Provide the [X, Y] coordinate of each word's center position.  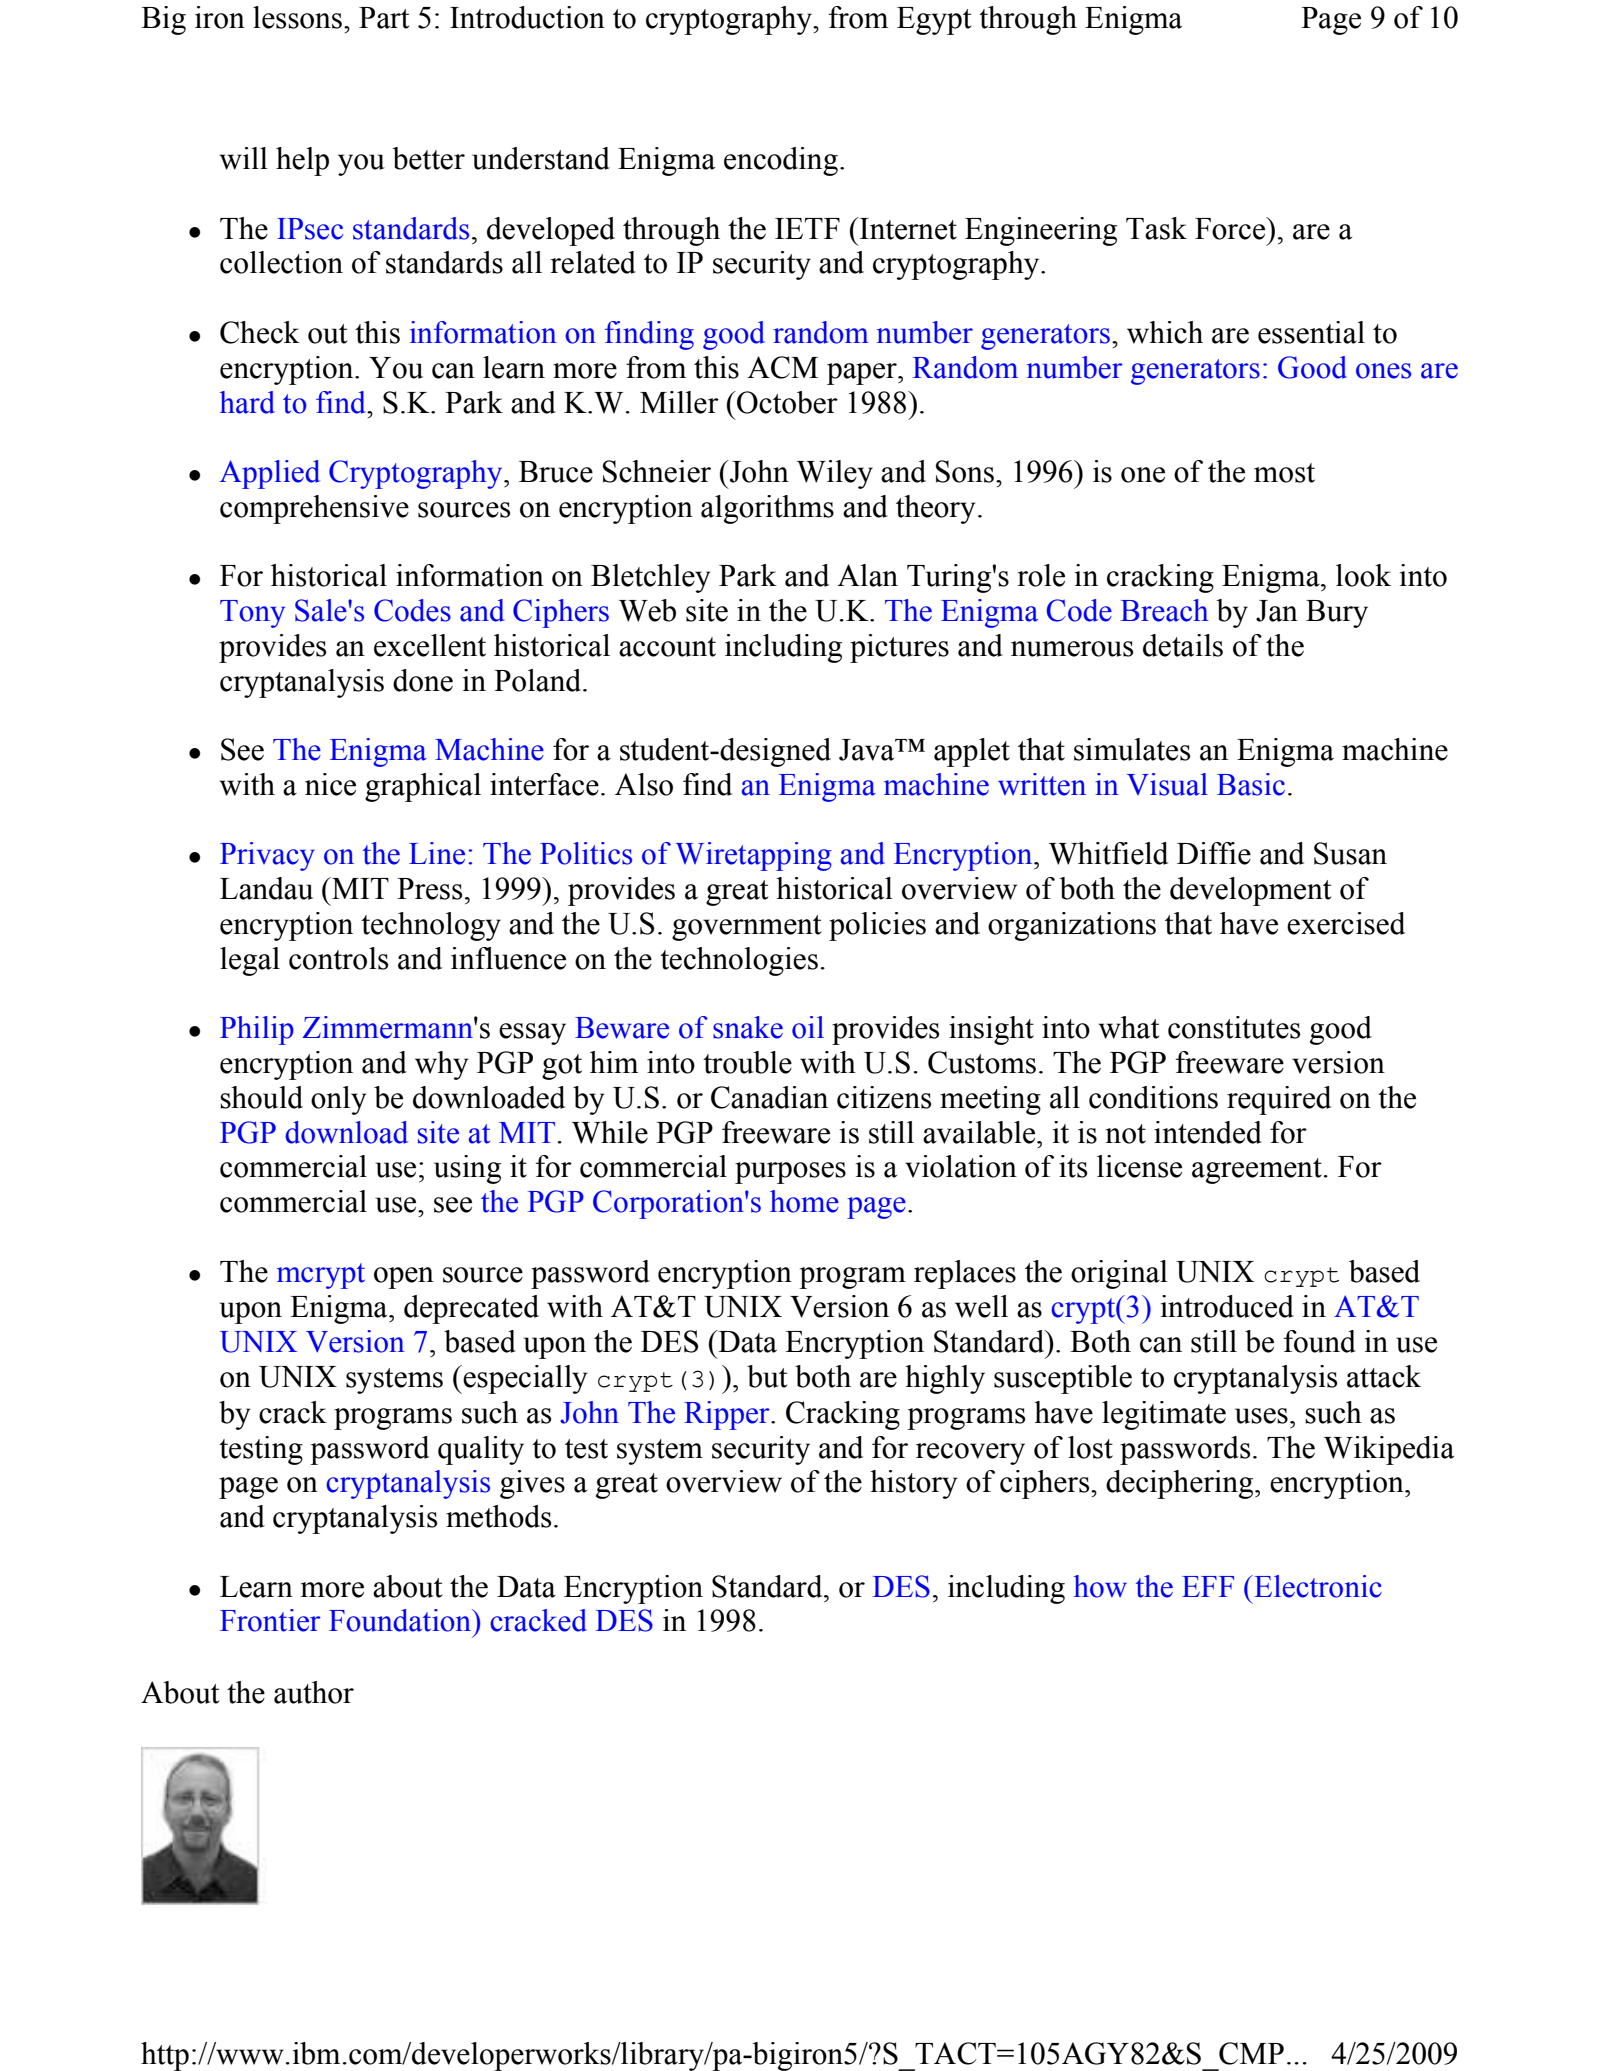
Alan [867, 575]
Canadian [769, 1097]
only [338, 1100]
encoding [781, 161]
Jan [1277, 611]
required [1279, 1100]
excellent [430, 645]
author [314, 1692]
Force [1231, 228]
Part [384, 18]
